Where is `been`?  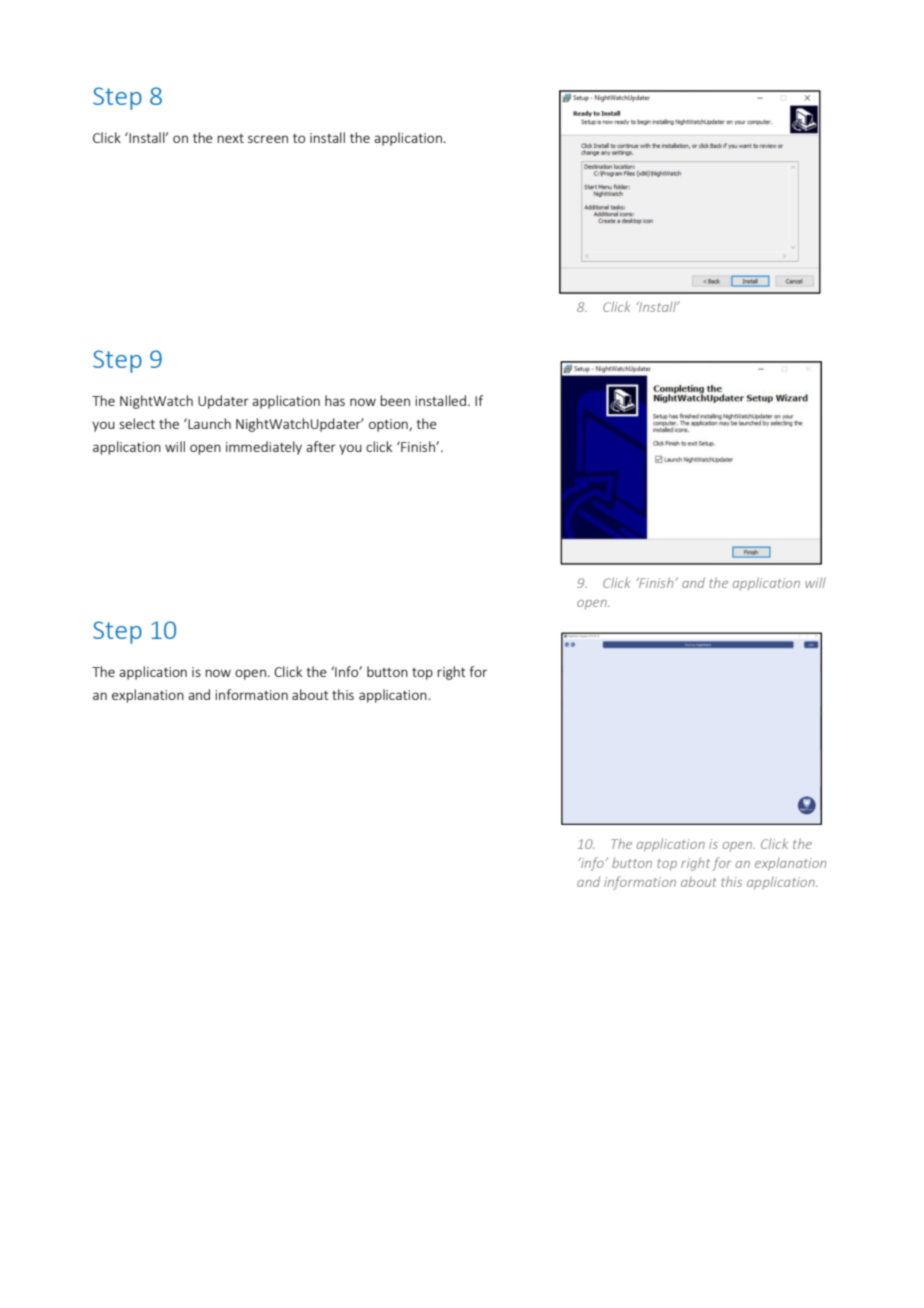 been is located at coordinates (395, 400).
